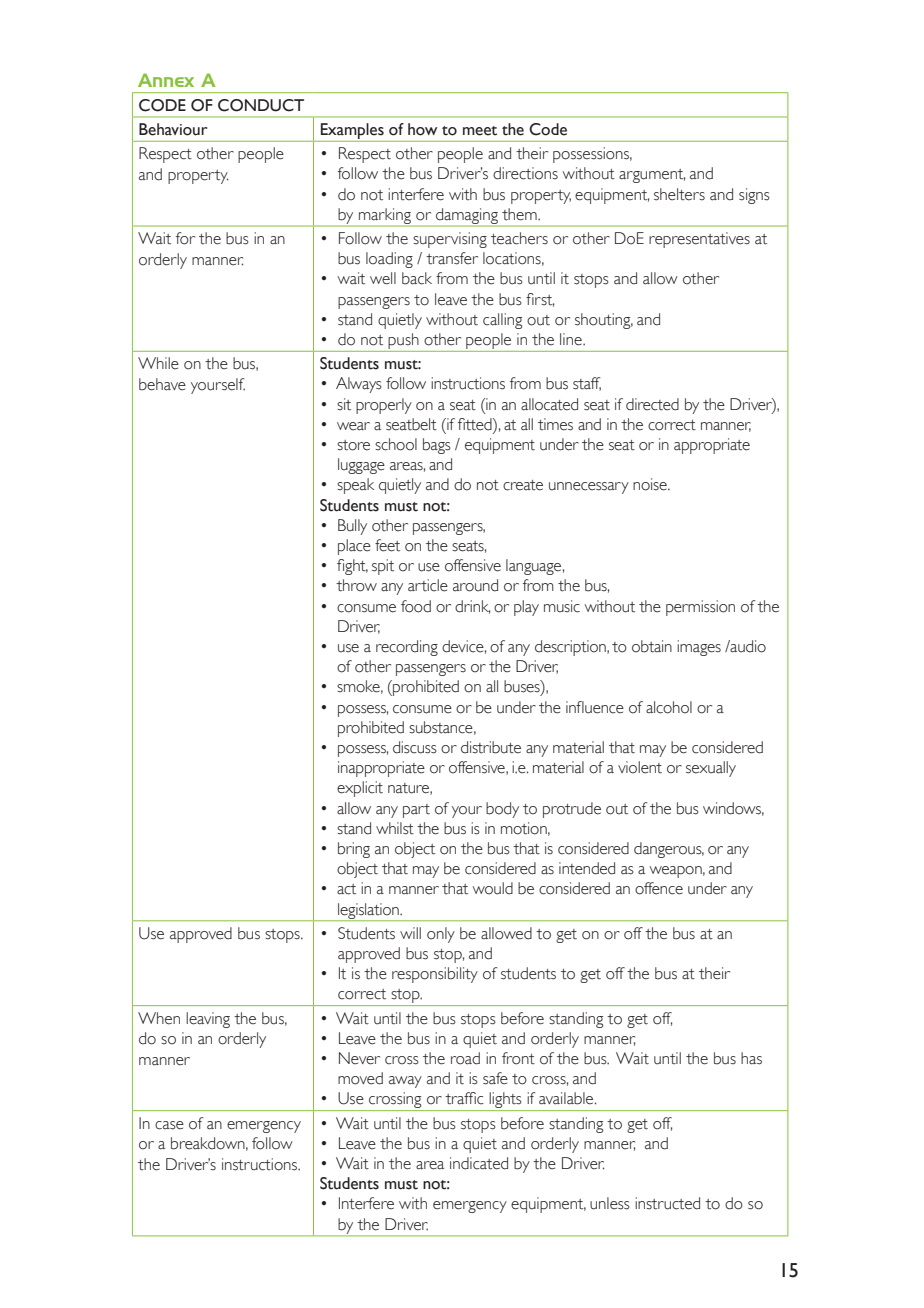 Image resolution: width=924 pixels, height=1308 pixels. I want to click on bags, so click(437, 446).
